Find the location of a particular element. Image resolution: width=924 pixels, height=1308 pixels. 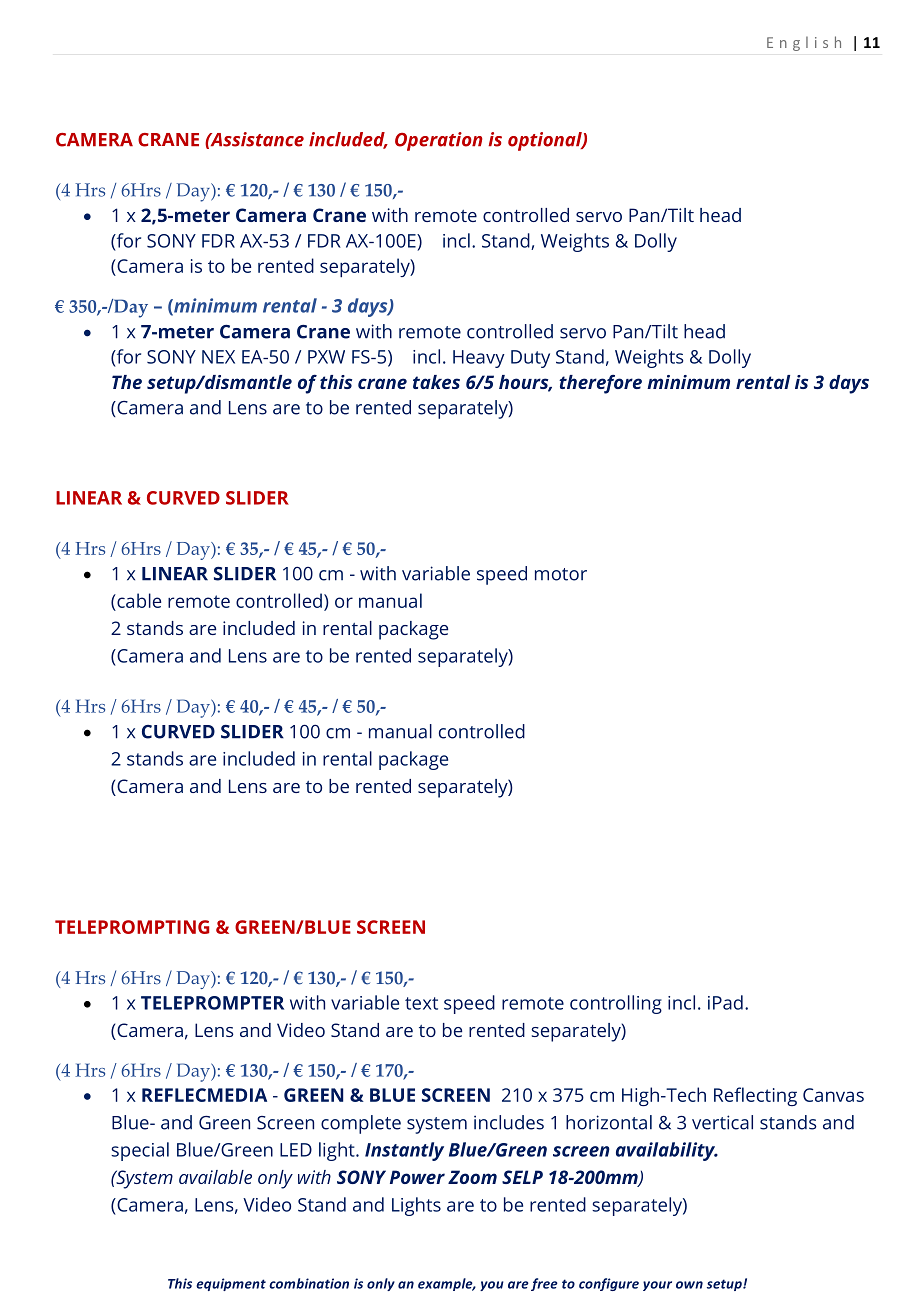

cable is located at coordinates (138, 600).
